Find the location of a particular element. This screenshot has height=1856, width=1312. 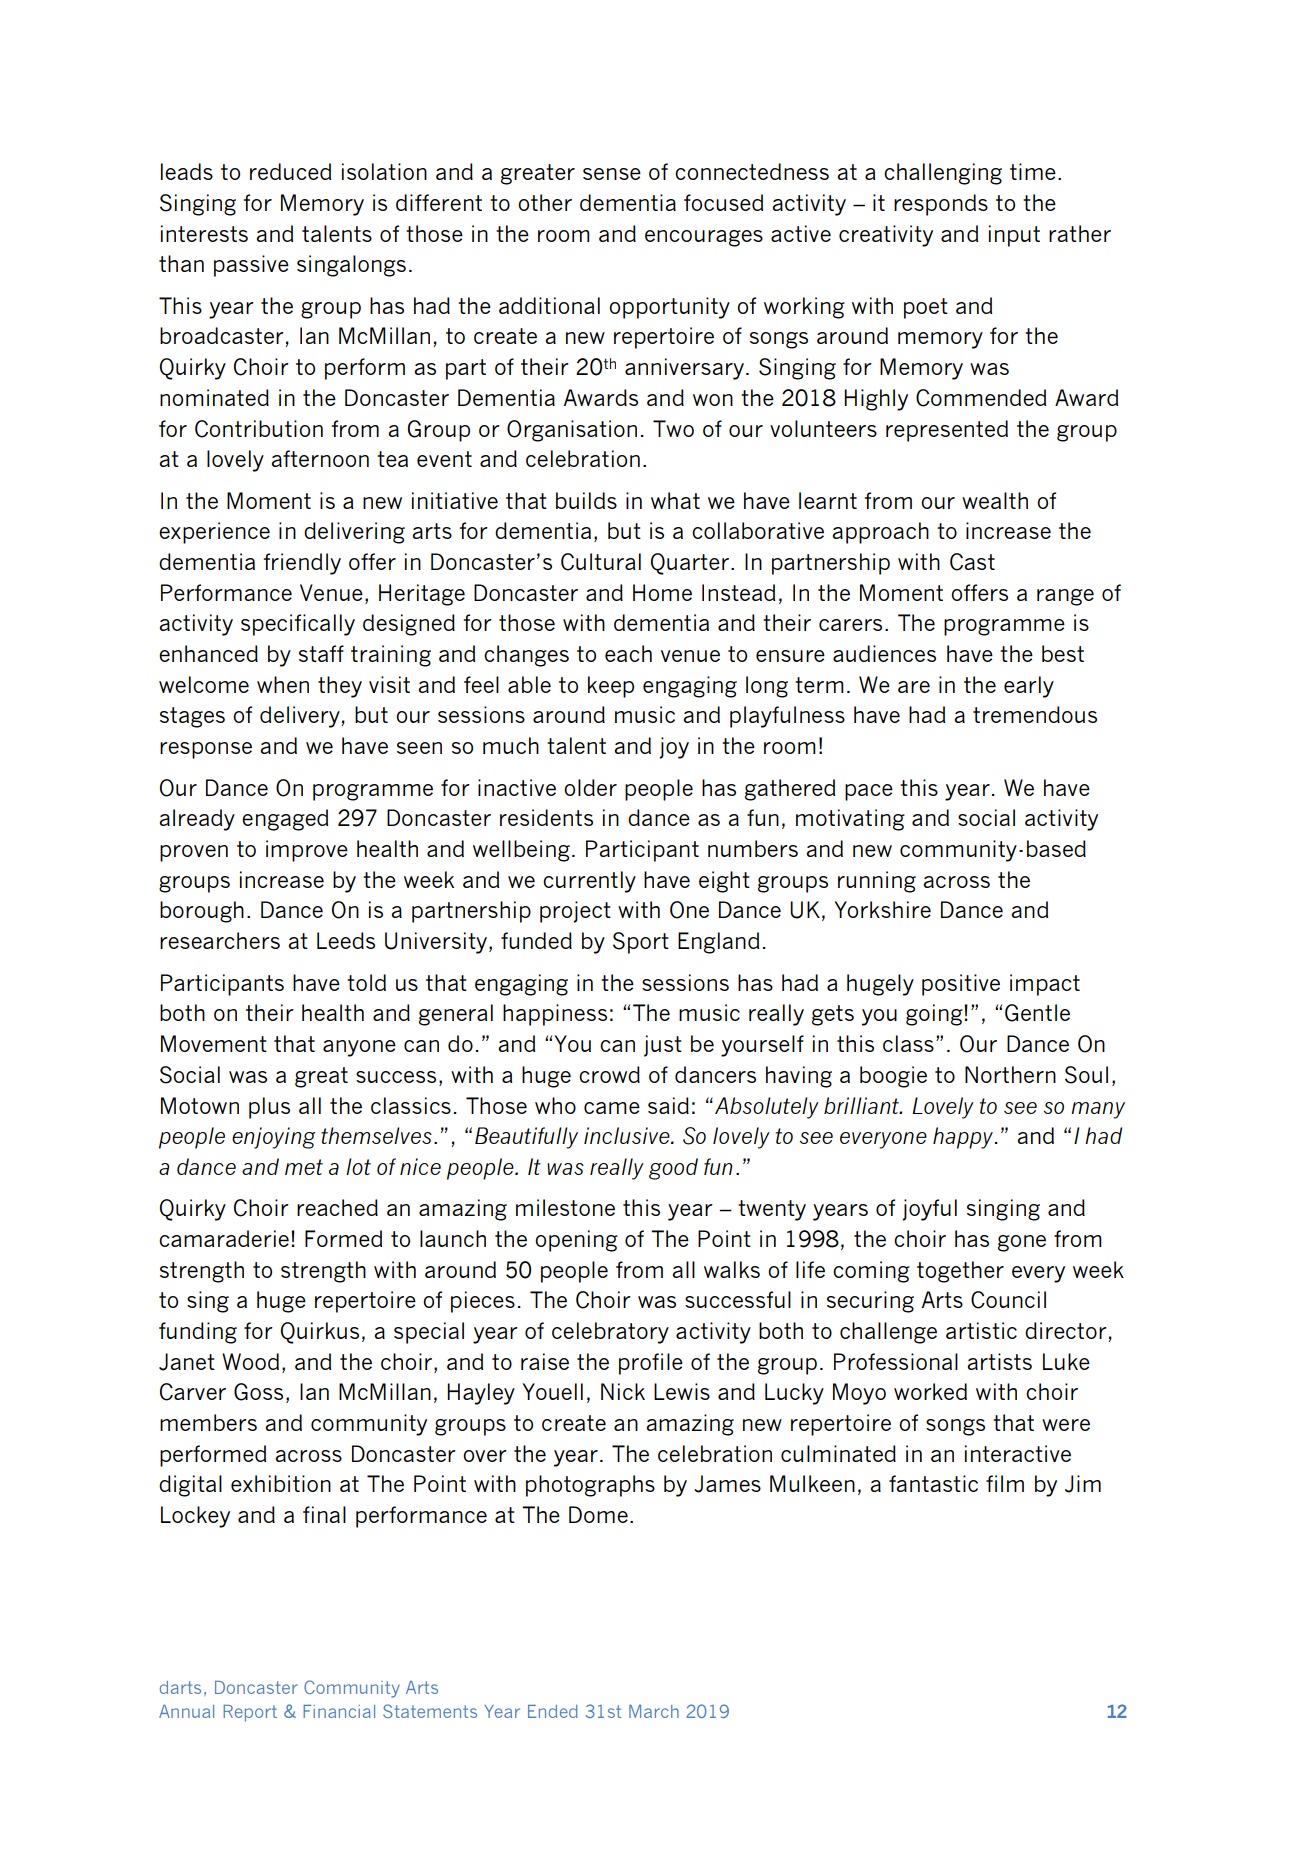

Report is located at coordinates (250, 1713).
